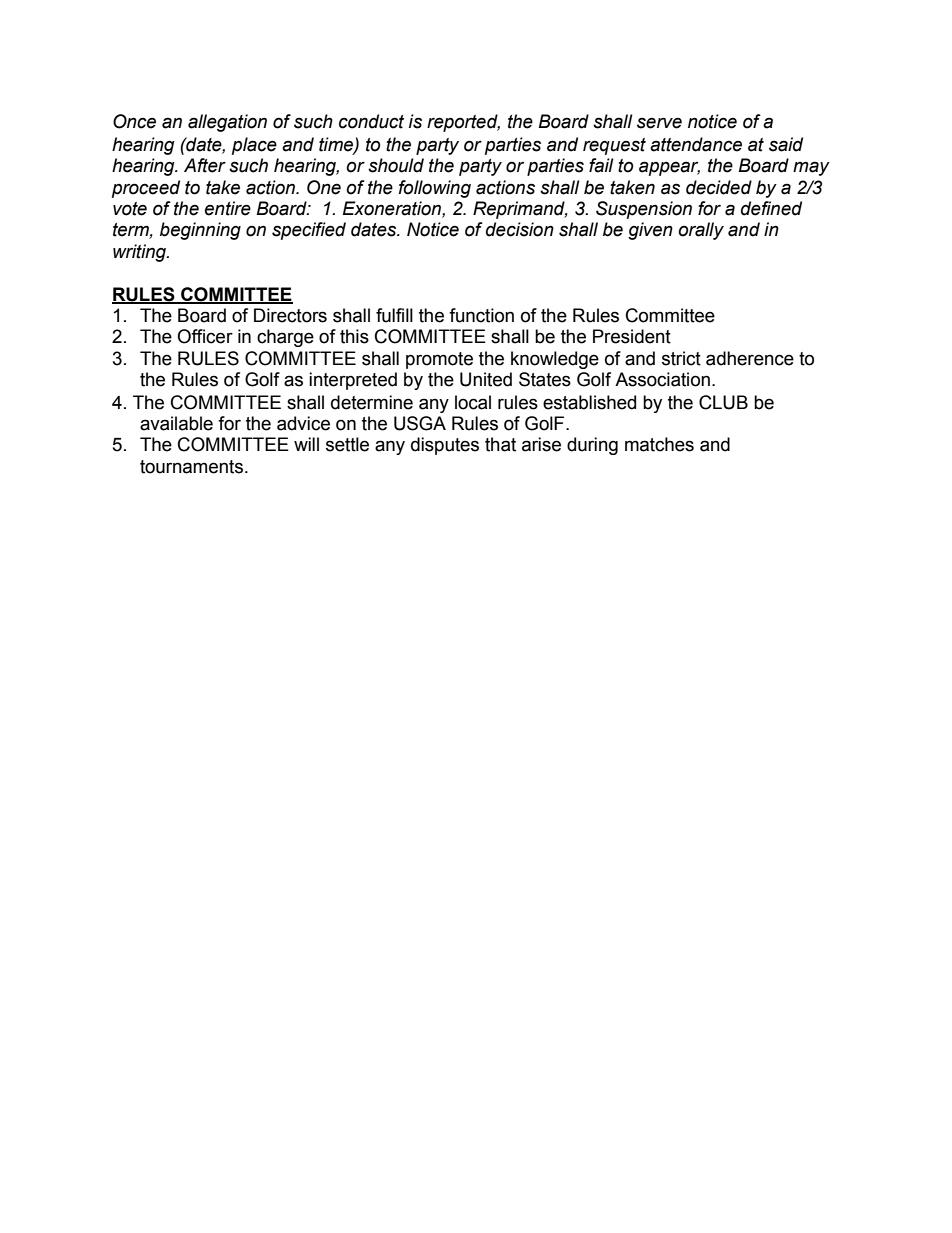 The width and height of the screenshot is (952, 1233). What do you see at coordinates (191, 467) in the screenshot?
I see `tournaments` at bounding box center [191, 467].
